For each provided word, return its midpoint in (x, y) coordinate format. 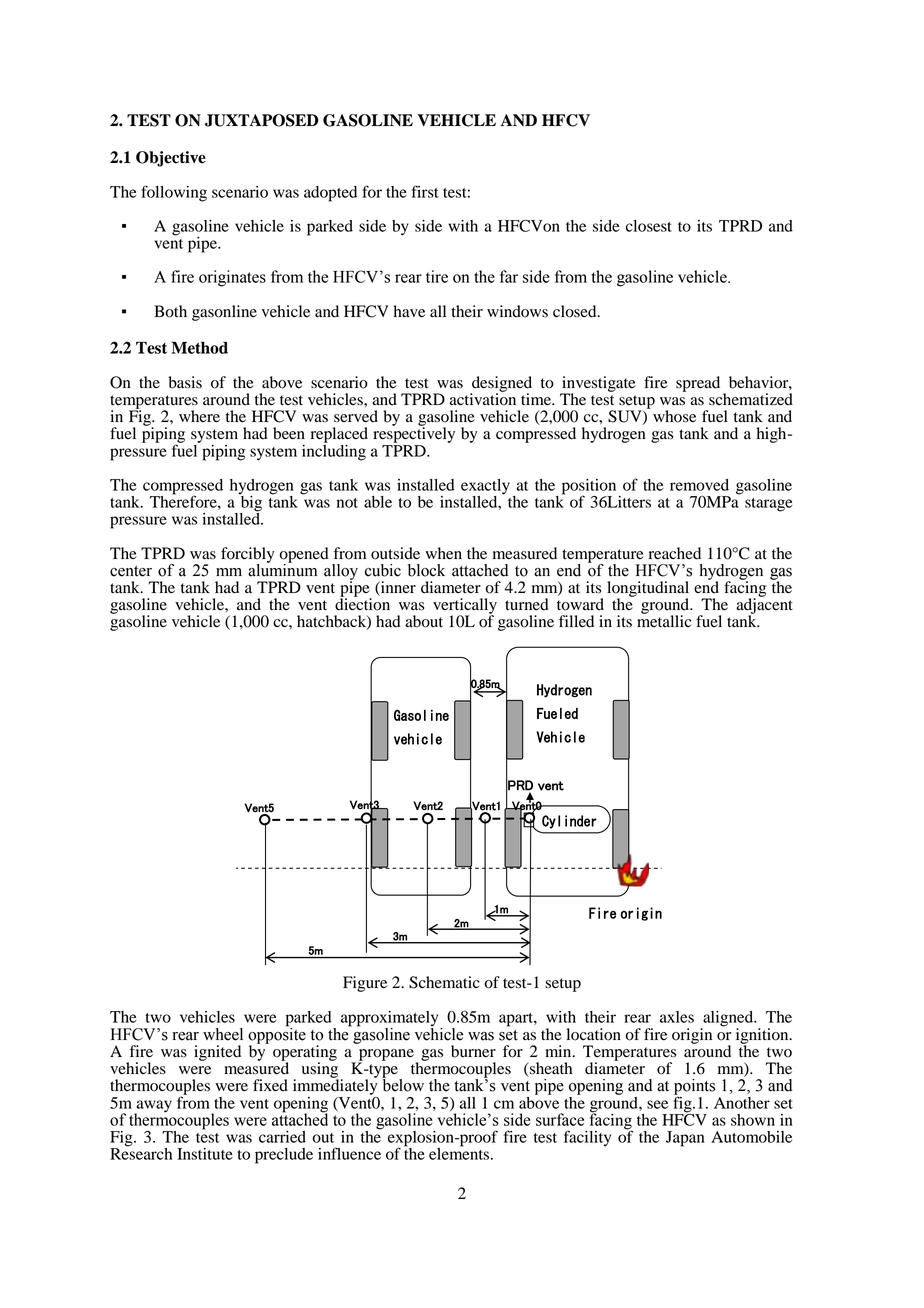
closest (649, 226)
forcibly (248, 556)
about (424, 621)
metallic (664, 620)
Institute (205, 1154)
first (425, 191)
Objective (171, 159)
